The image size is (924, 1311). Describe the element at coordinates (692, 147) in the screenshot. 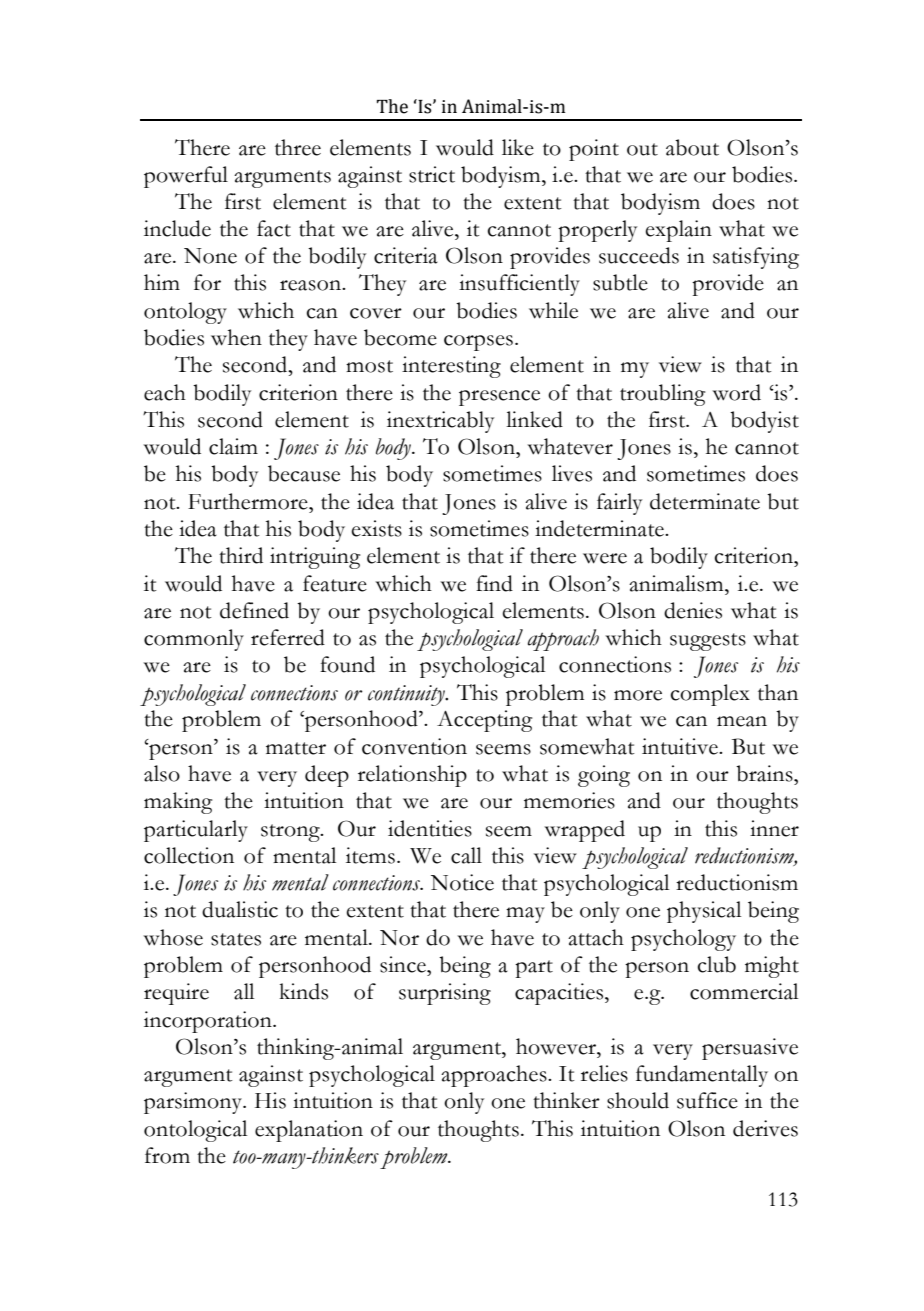

I see `about` at that location.
